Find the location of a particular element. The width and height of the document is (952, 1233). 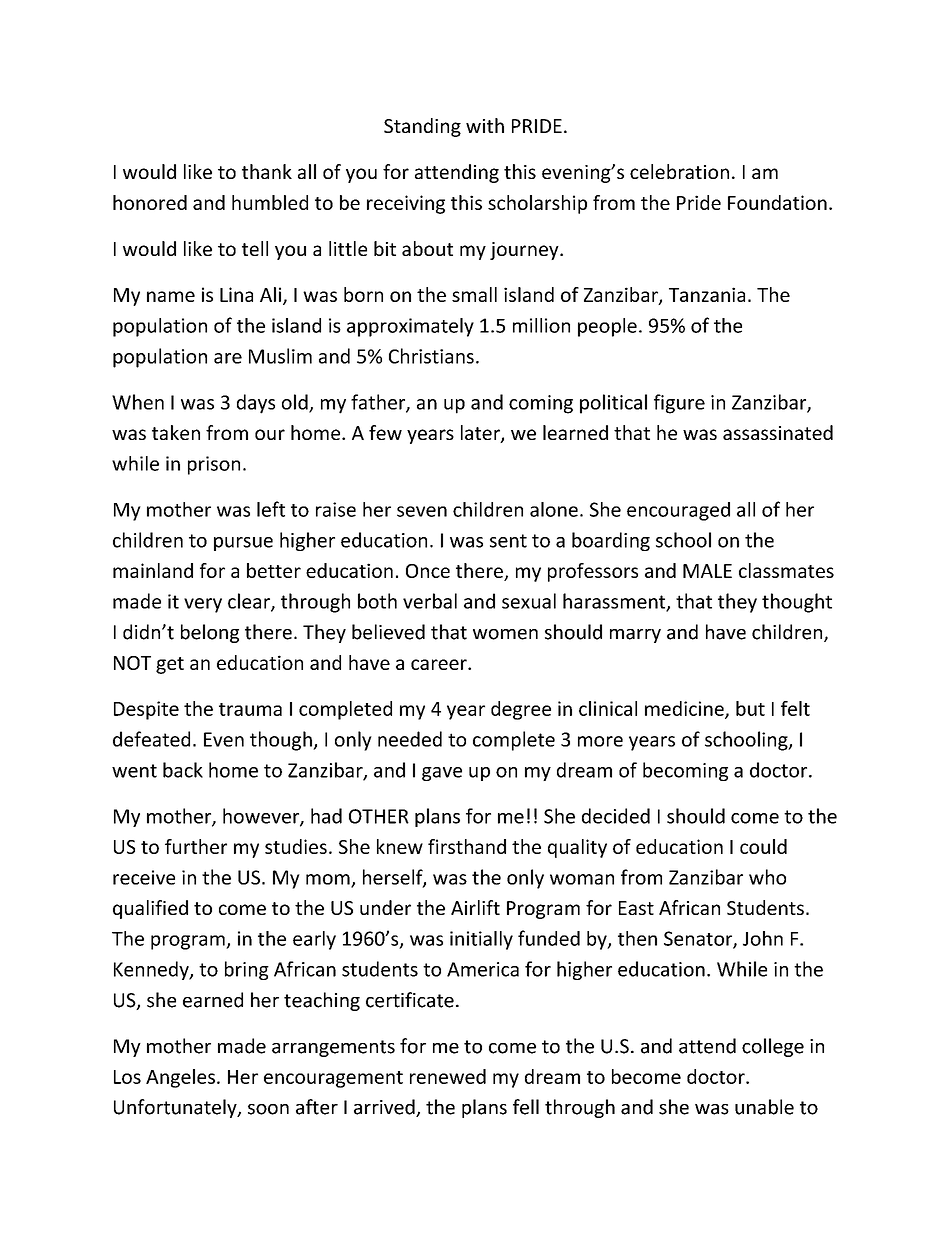

thank is located at coordinates (267, 171).
